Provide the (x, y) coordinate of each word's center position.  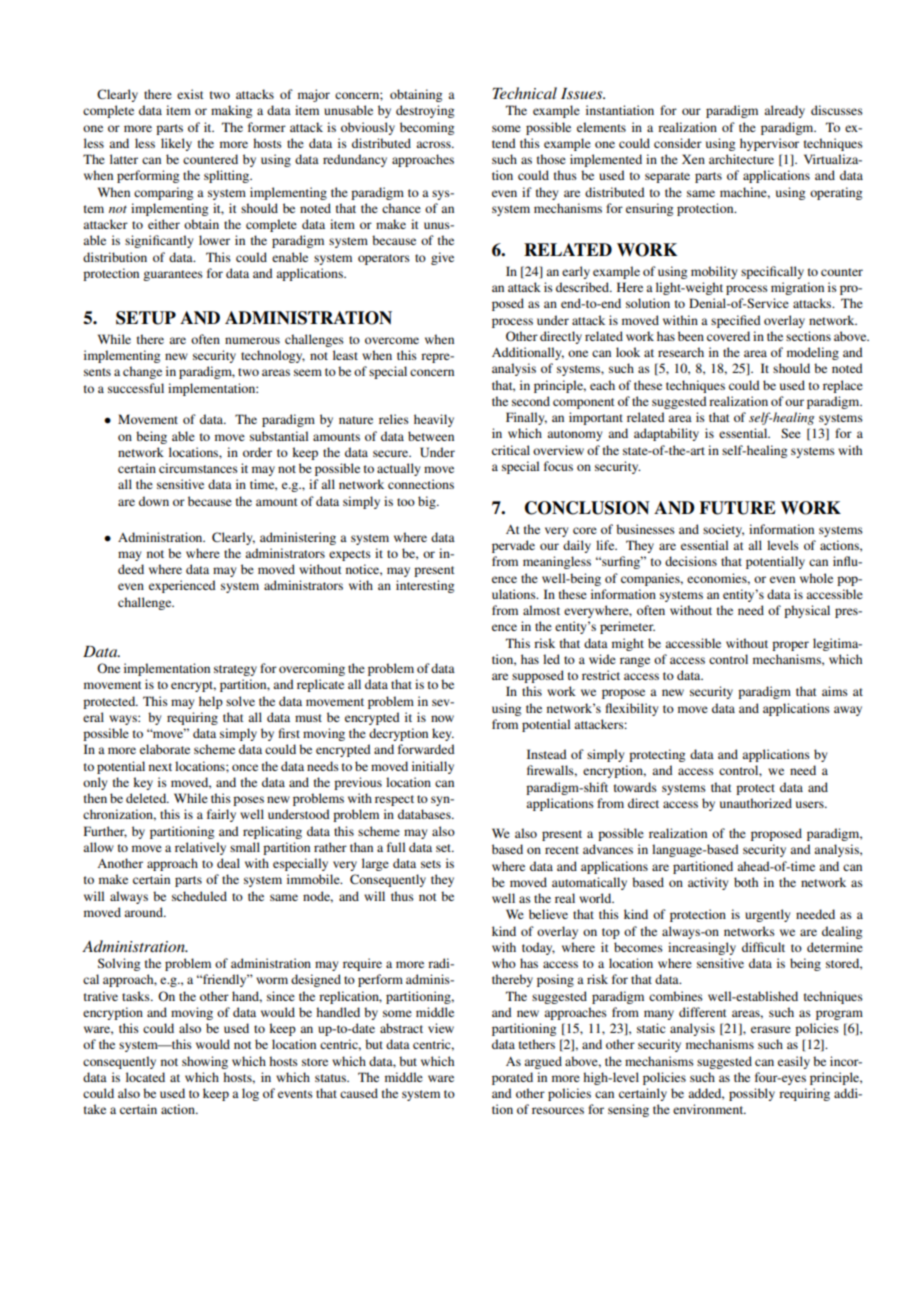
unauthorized (756, 803)
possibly (752, 1094)
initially (433, 767)
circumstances (198, 468)
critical (511, 450)
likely (176, 144)
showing (205, 1062)
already (784, 111)
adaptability (666, 434)
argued (543, 1062)
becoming (427, 128)
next (160, 767)
